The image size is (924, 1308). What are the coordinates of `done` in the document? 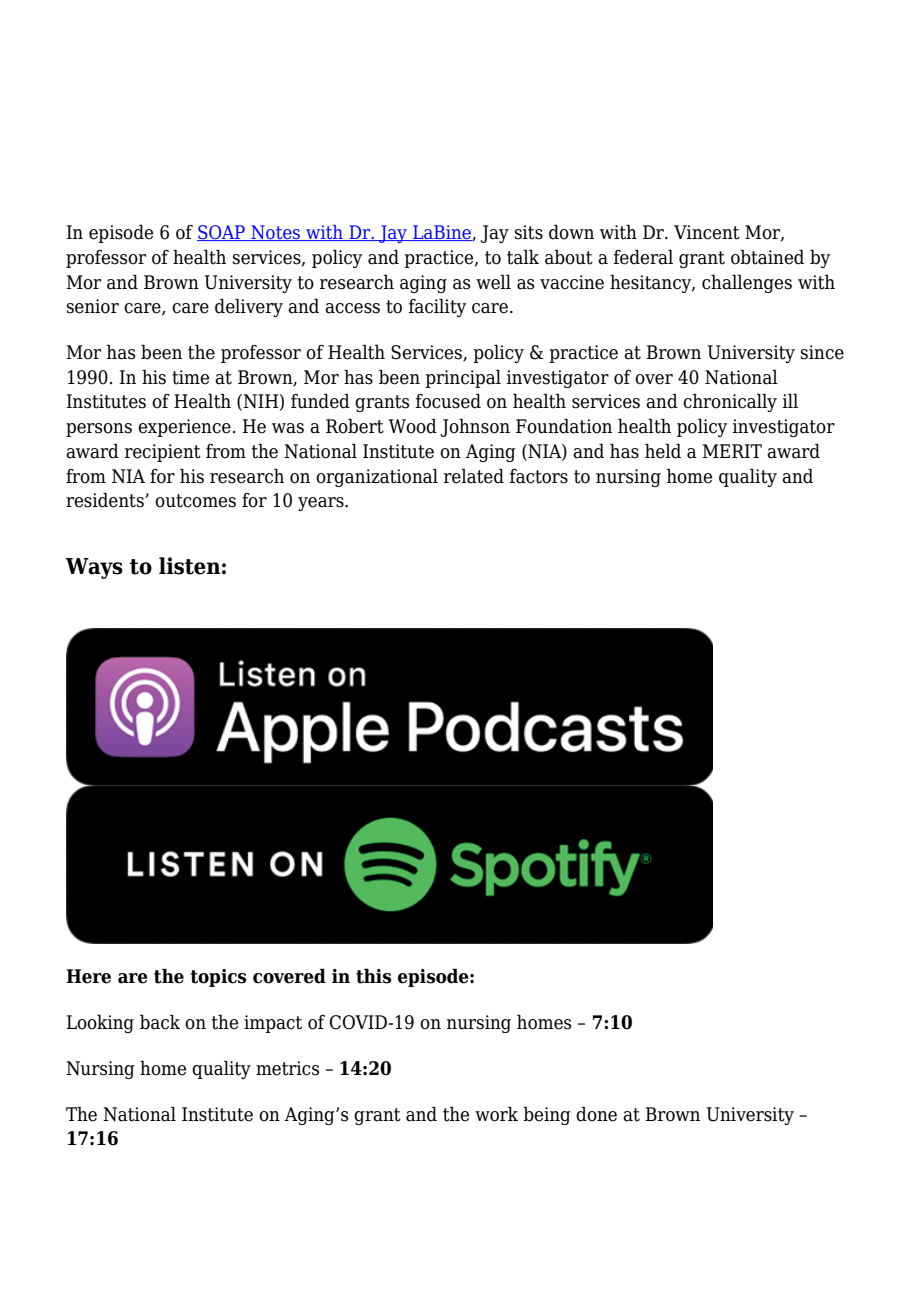 It's located at (596, 1114).
